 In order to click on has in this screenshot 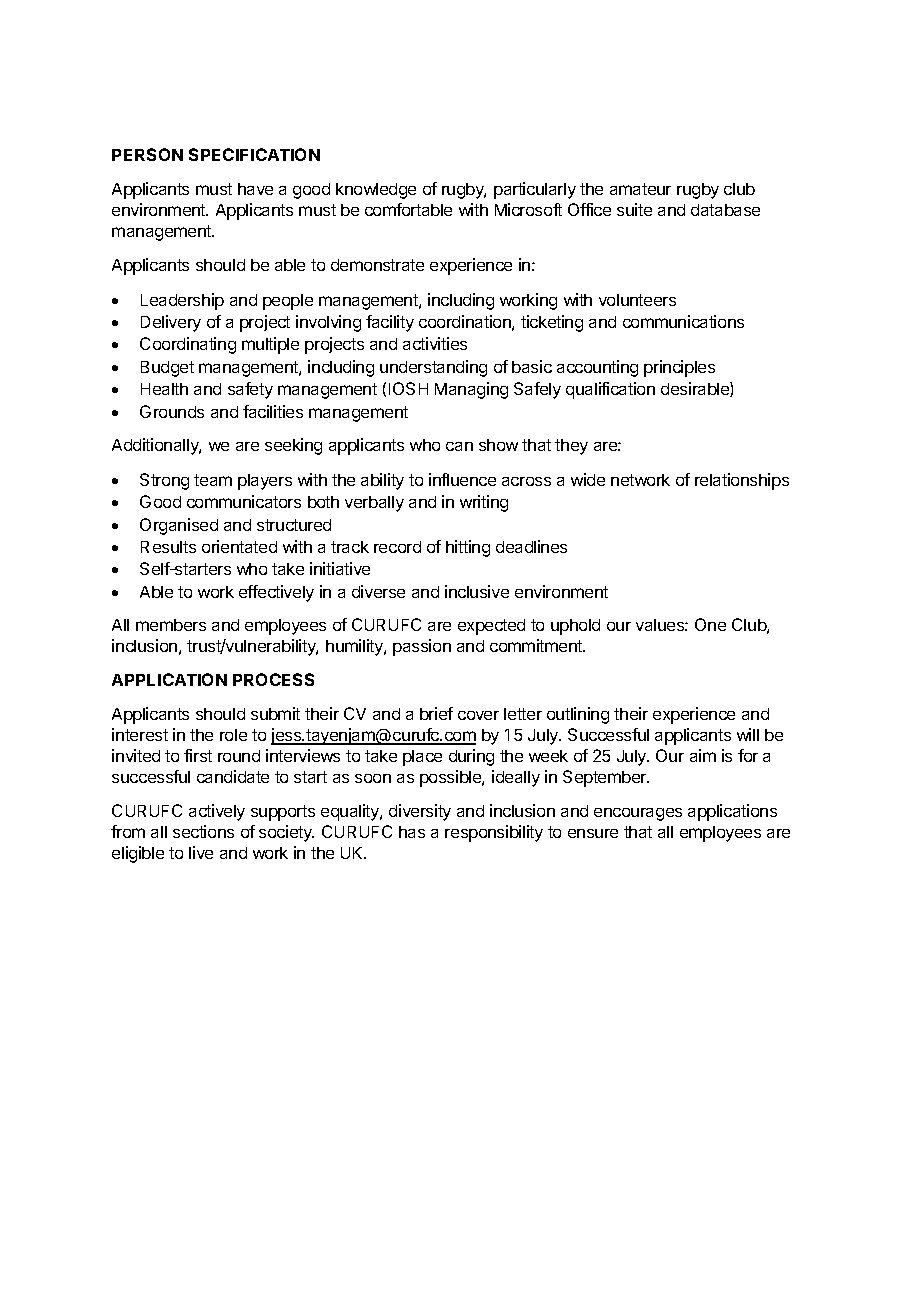, I will do `click(412, 832)`.
